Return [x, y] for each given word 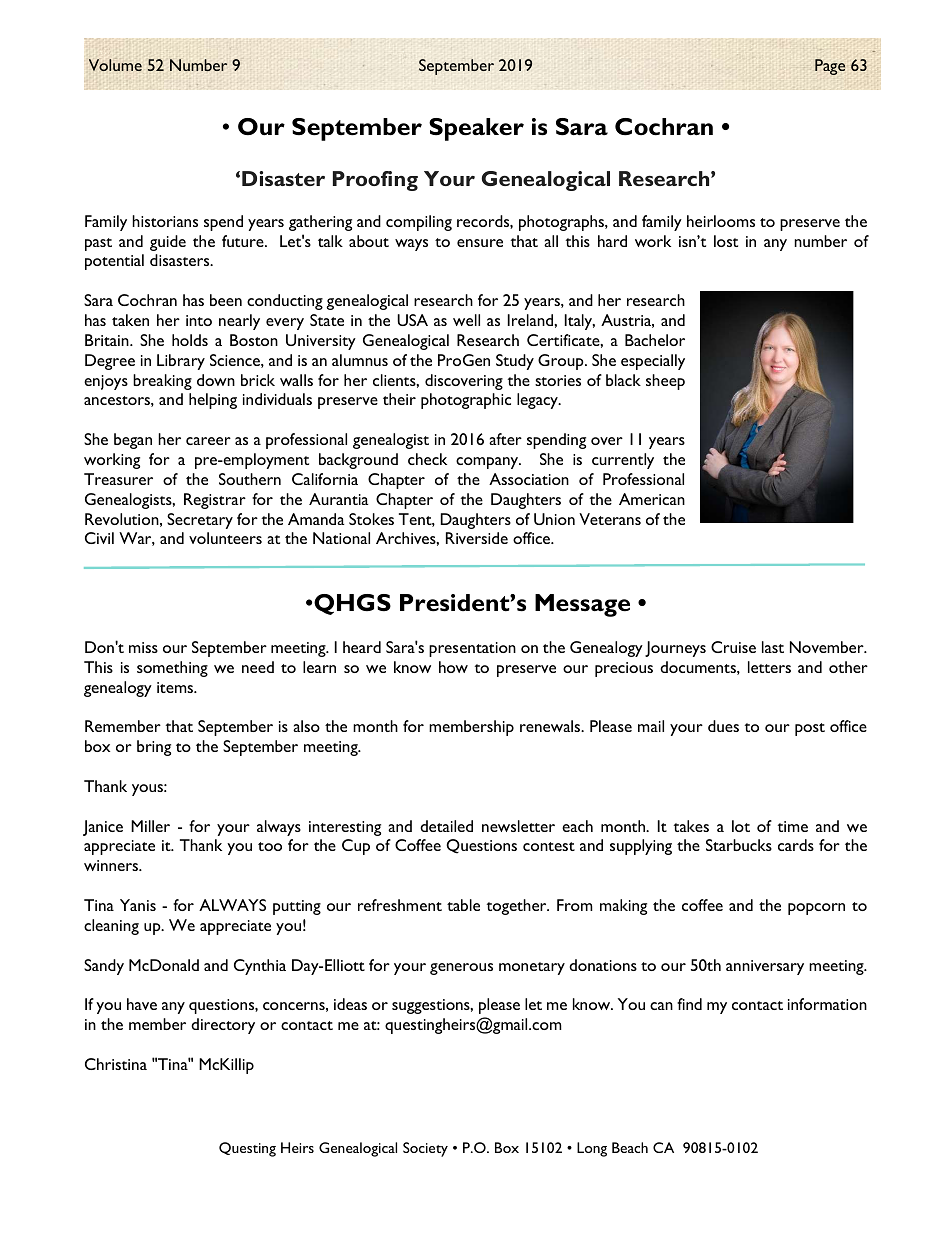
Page [830, 67]
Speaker [476, 129]
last [773, 647]
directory [223, 1026]
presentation [472, 649]
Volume [115, 65]
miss [143, 647]
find [689, 1004]
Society [425, 1149]
